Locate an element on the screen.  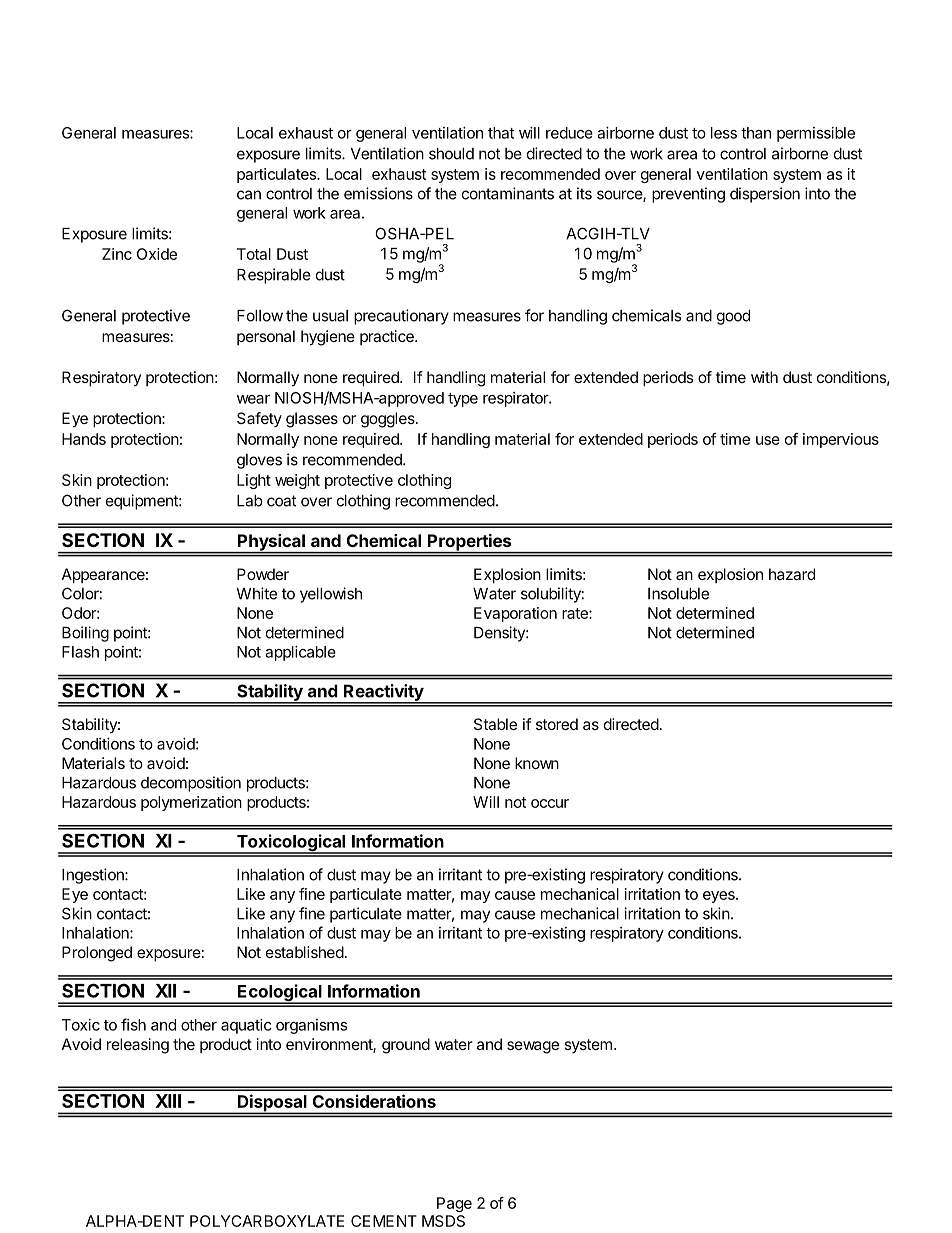
polymerization is located at coordinates (191, 803).
